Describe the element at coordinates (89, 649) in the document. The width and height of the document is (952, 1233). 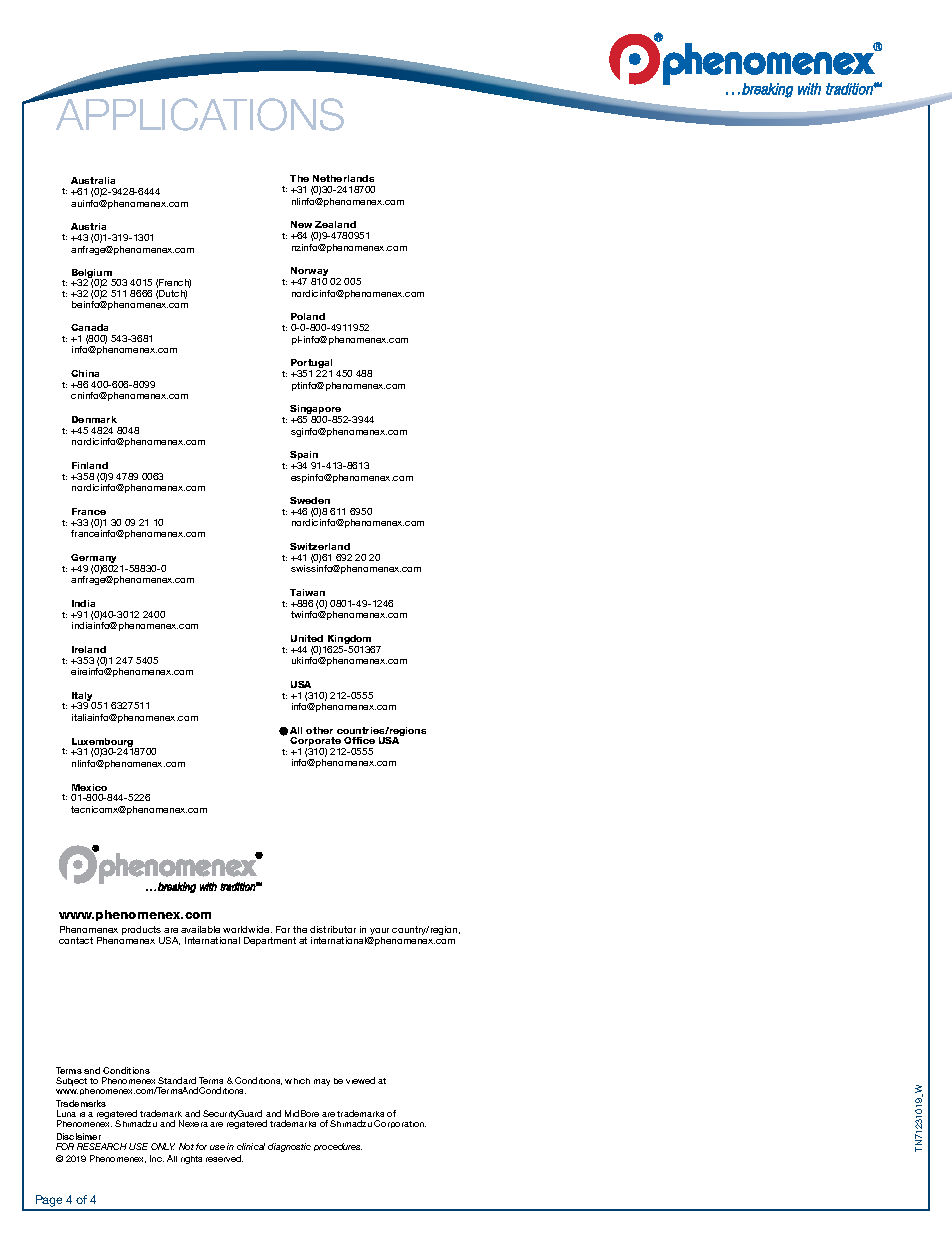
I see `Ireland` at that location.
